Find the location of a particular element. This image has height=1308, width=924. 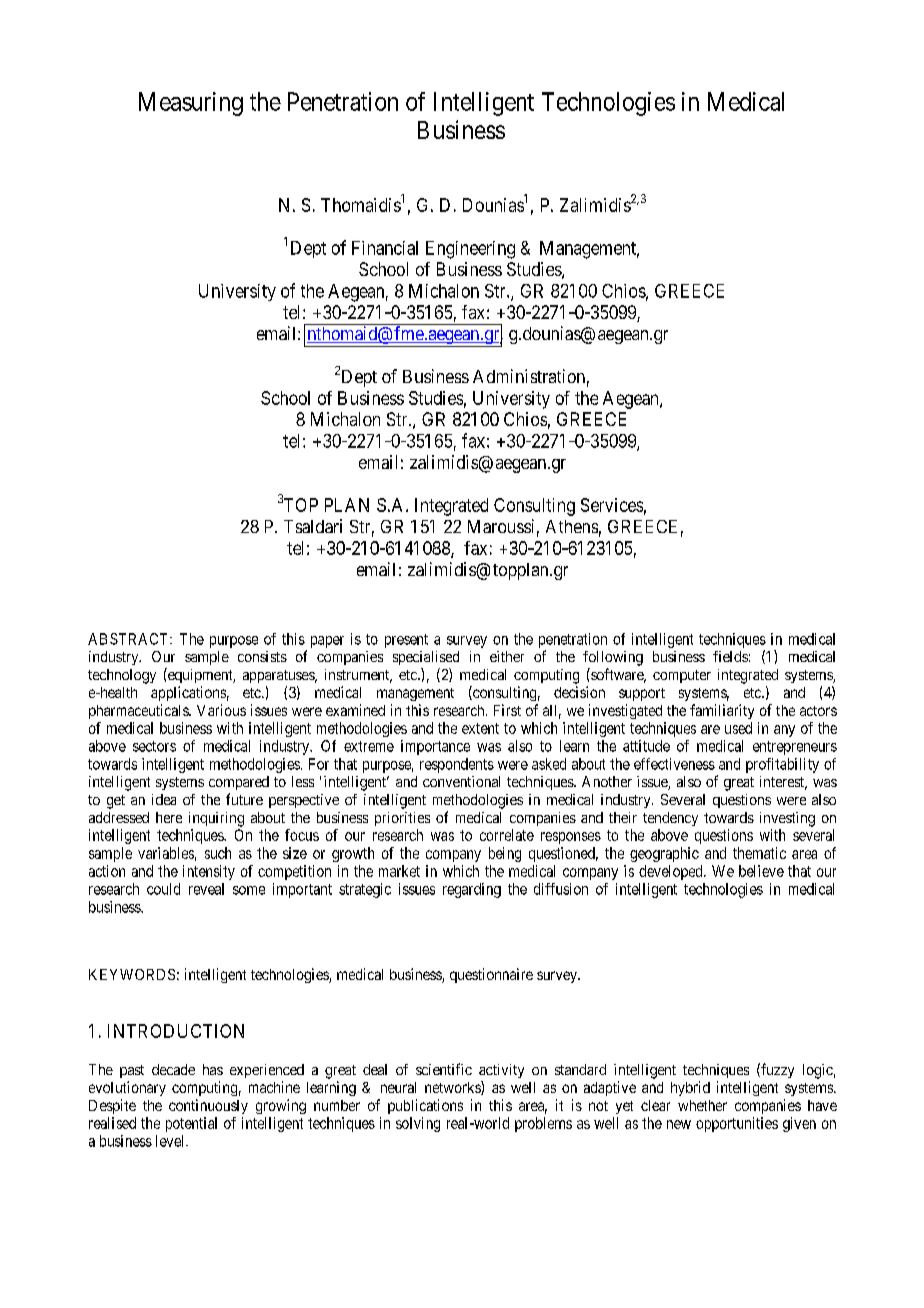

continuously is located at coordinates (208, 1106).
